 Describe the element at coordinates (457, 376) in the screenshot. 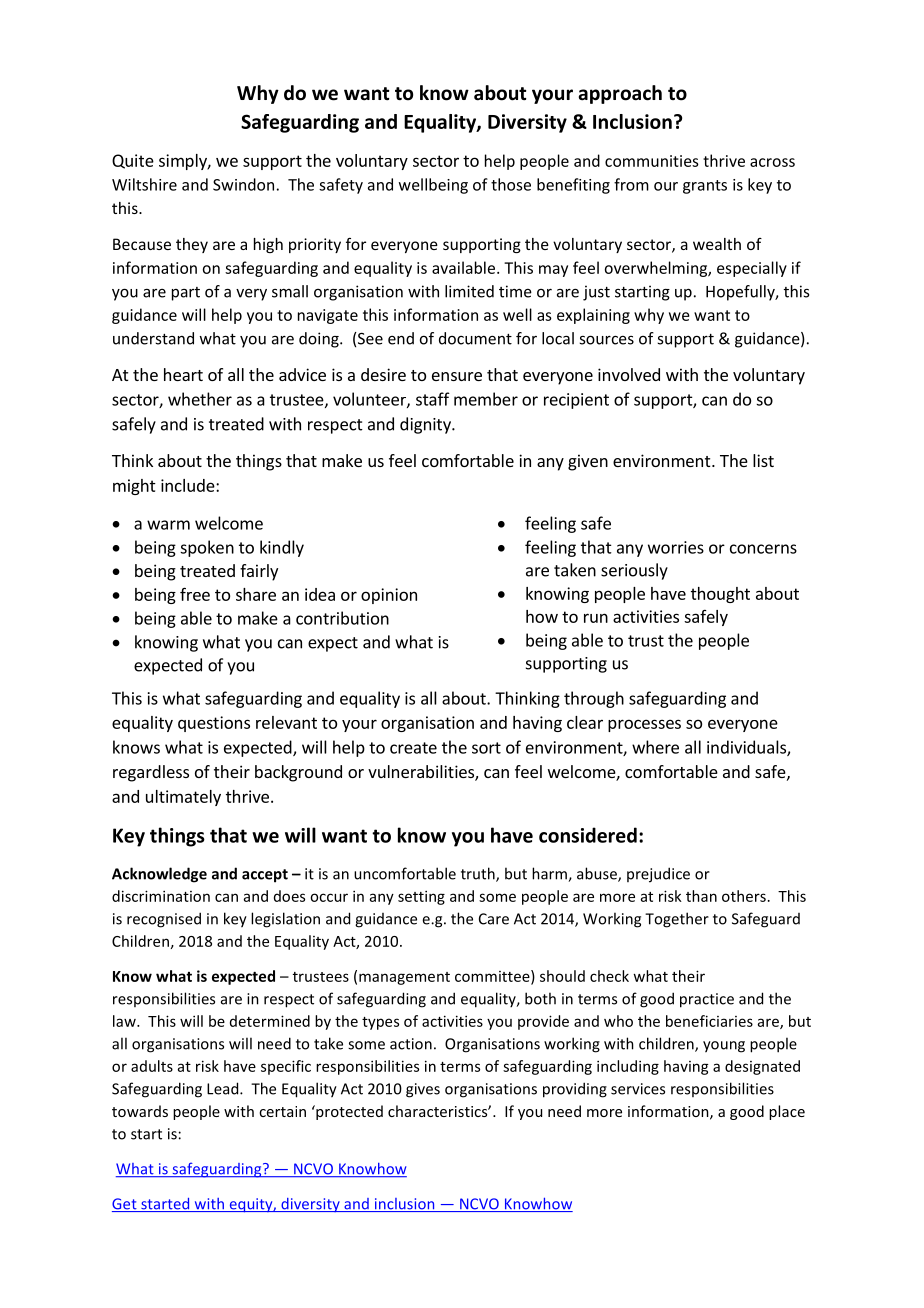

I see `ensure` at that location.
